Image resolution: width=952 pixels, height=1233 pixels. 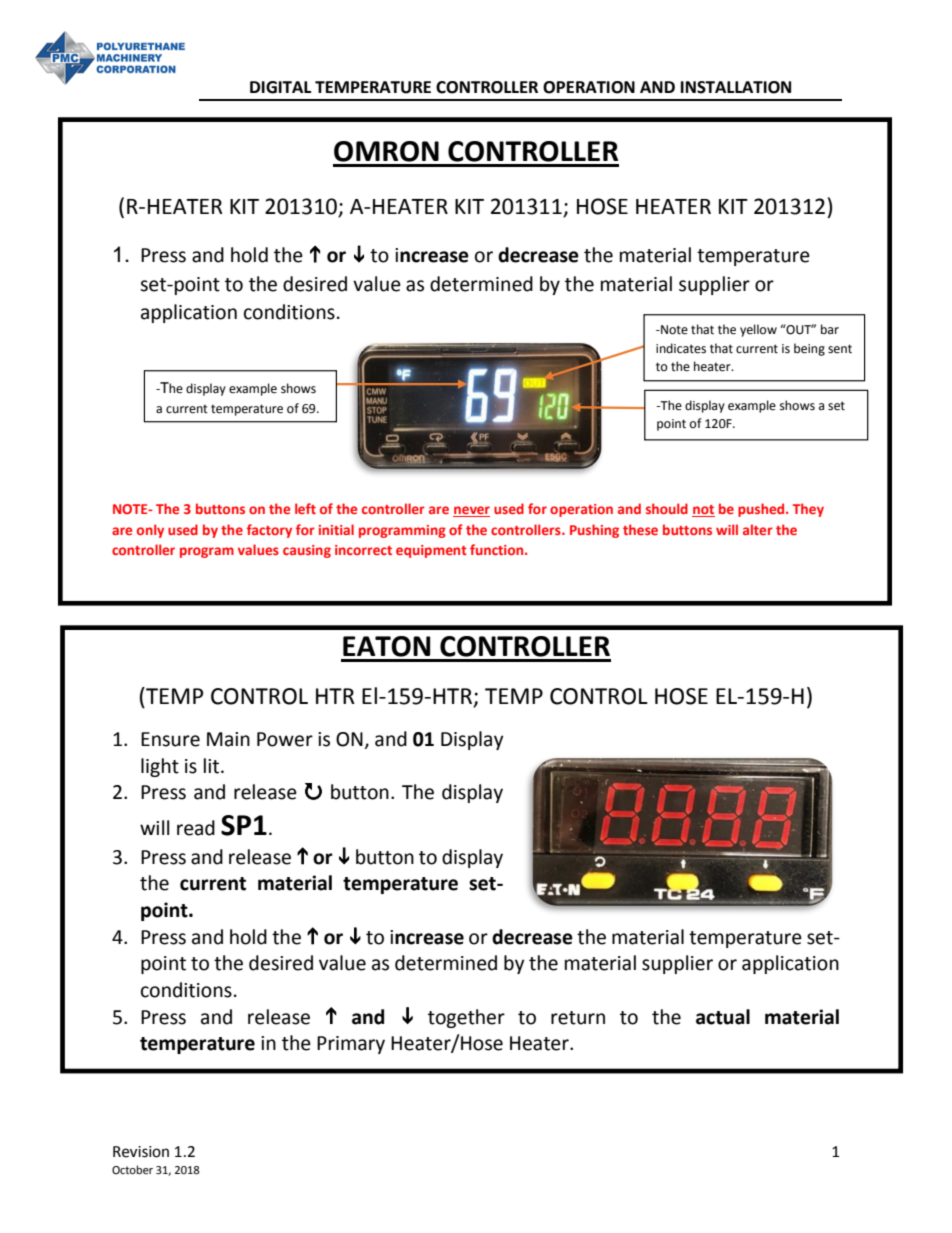 I want to click on equipment, so click(x=431, y=551).
